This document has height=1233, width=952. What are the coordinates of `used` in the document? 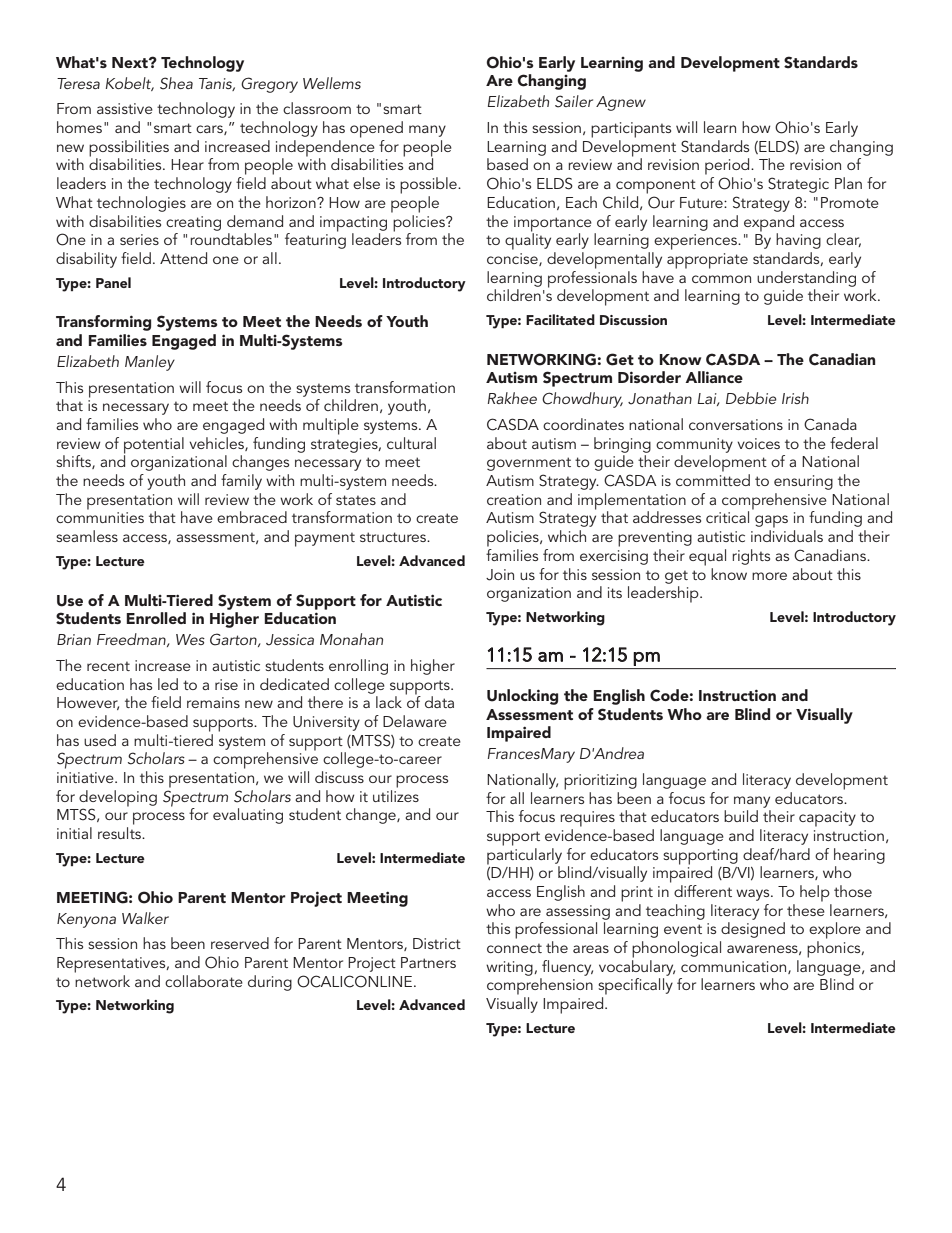 It's located at (100, 740).
